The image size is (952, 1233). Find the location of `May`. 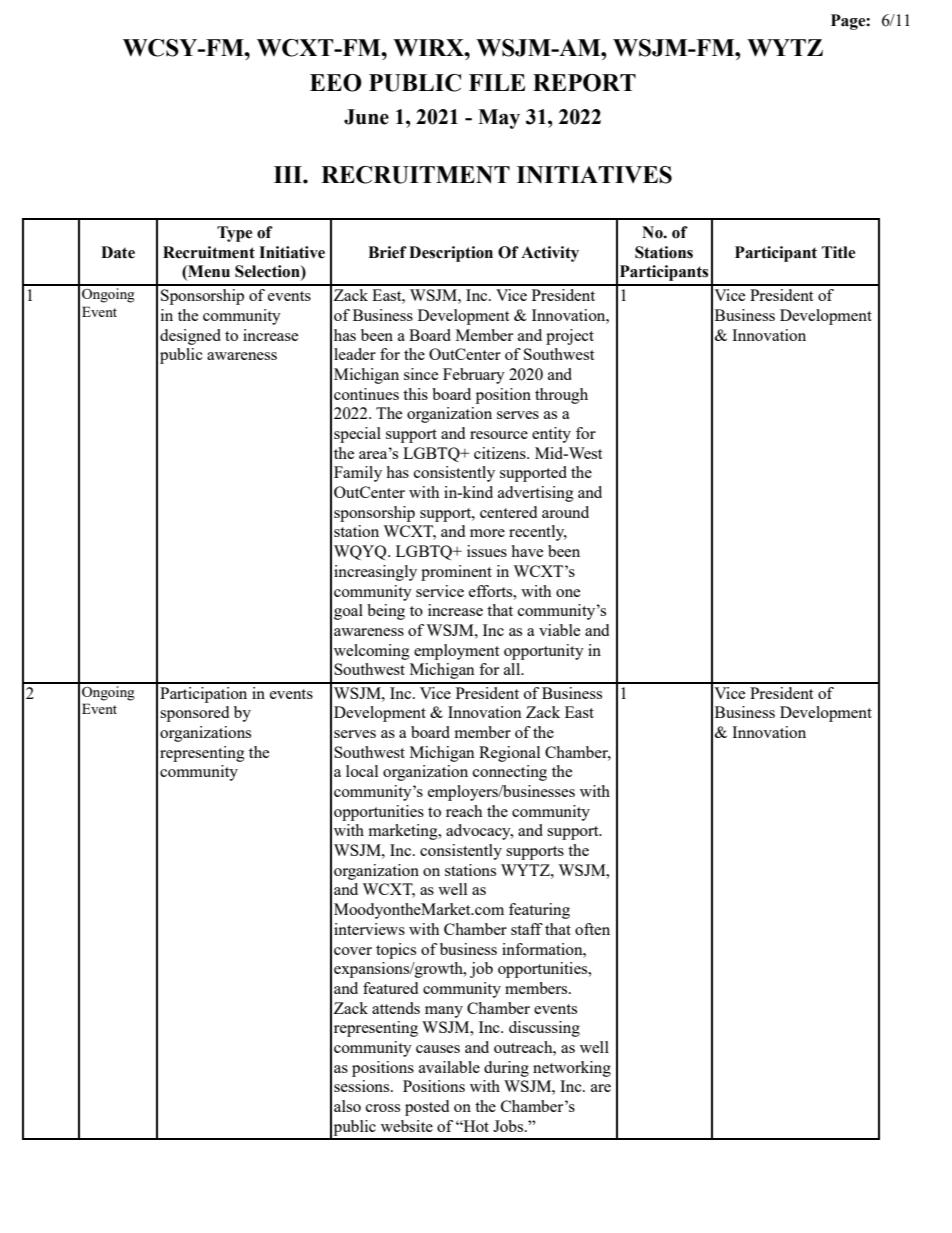

May is located at coordinates (499, 119).
